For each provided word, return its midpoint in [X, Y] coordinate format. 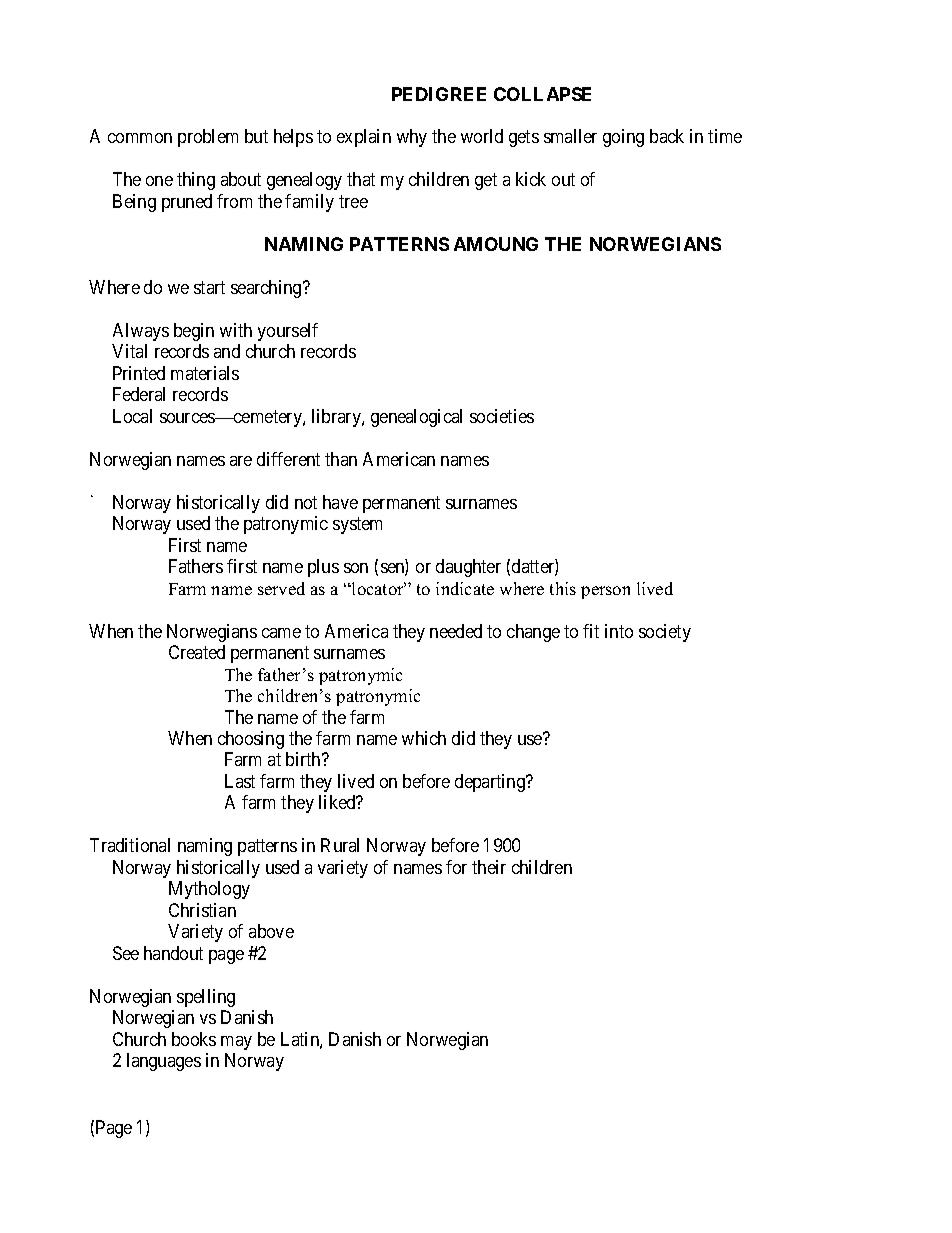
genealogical [416, 418]
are [241, 461]
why [412, 138]
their [489, 867]
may [236, 1043]
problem [208, 138]
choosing [251, 740]
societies [502, 416]
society [665, 633]
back [667, 136]
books [194, 1039]
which [424, 738]
